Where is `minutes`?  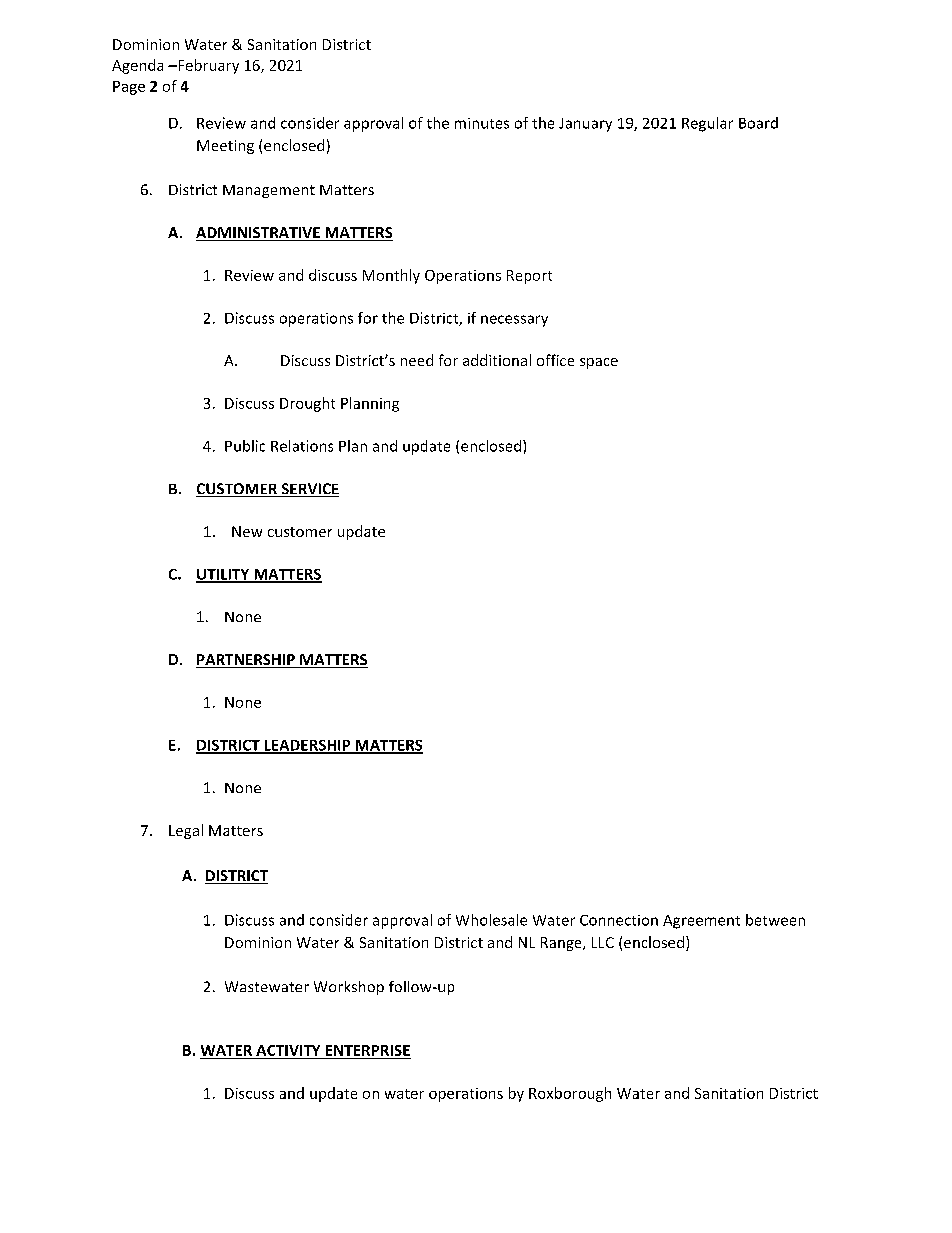 minutes is located at coordinates (482, 123).
